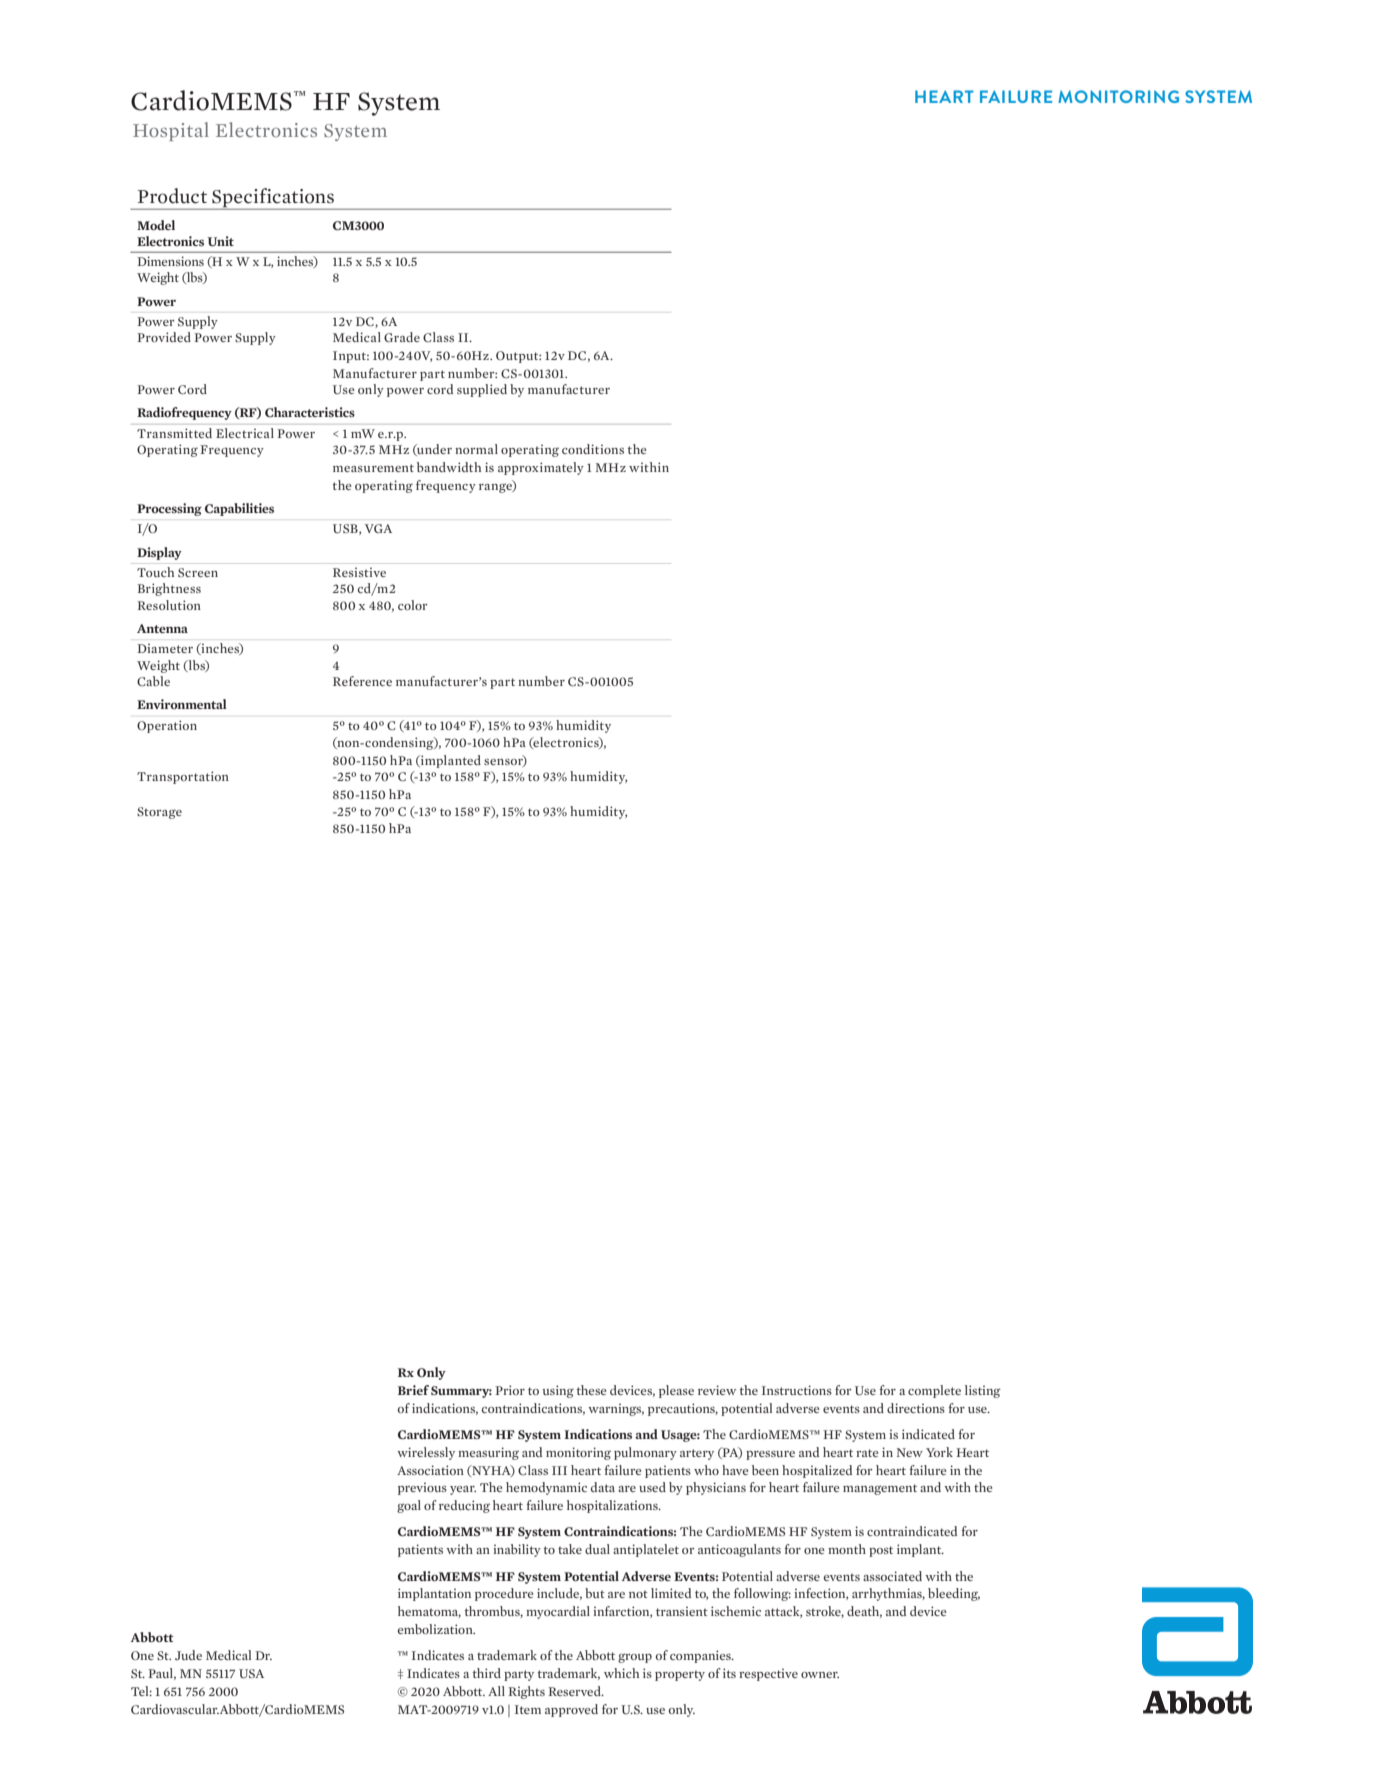  I want to click on supplied, so click(482, 390).
